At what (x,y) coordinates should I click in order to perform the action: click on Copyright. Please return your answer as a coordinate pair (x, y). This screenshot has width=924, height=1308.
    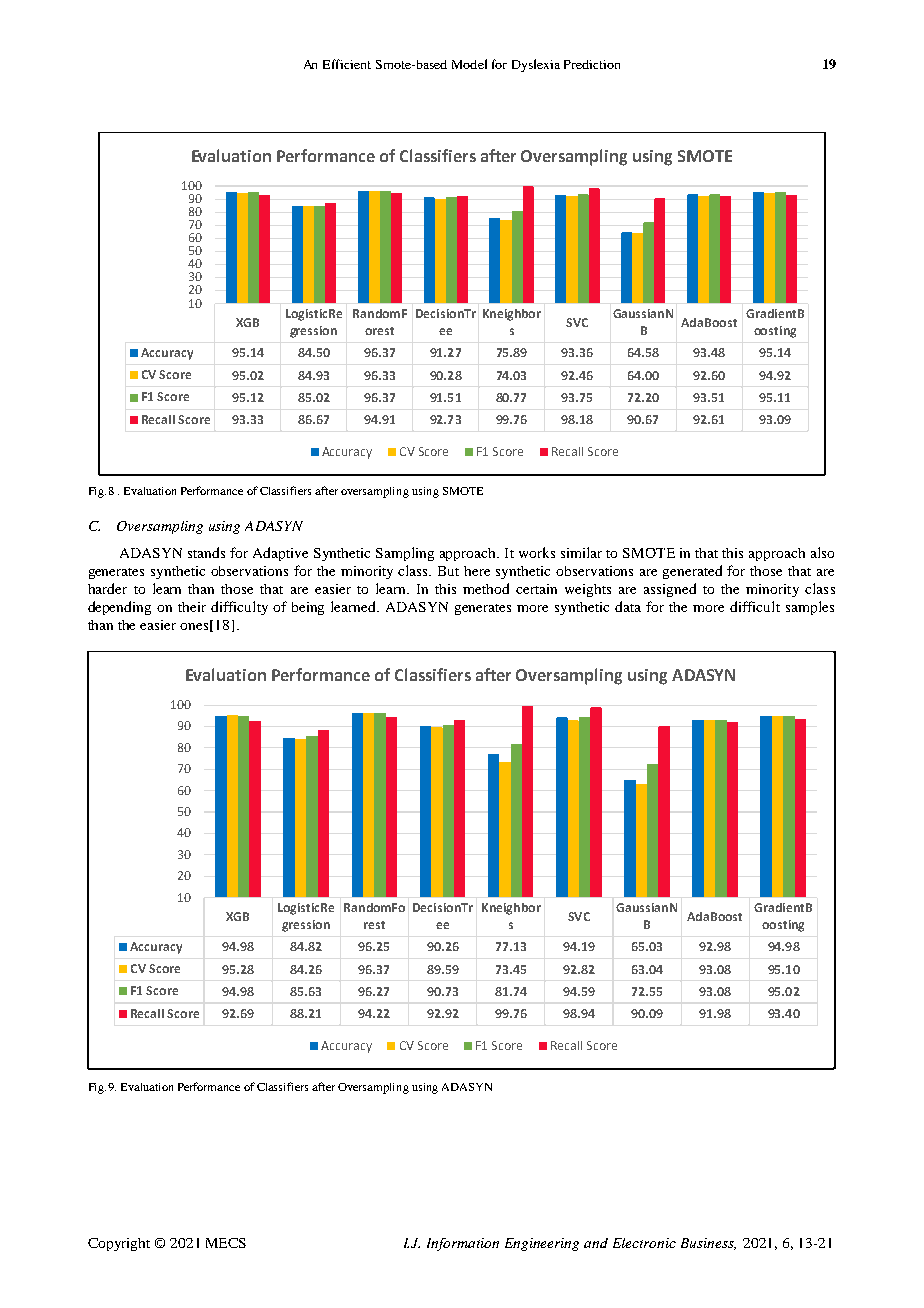
    Looking at the image, I should click on (119, 1244).
